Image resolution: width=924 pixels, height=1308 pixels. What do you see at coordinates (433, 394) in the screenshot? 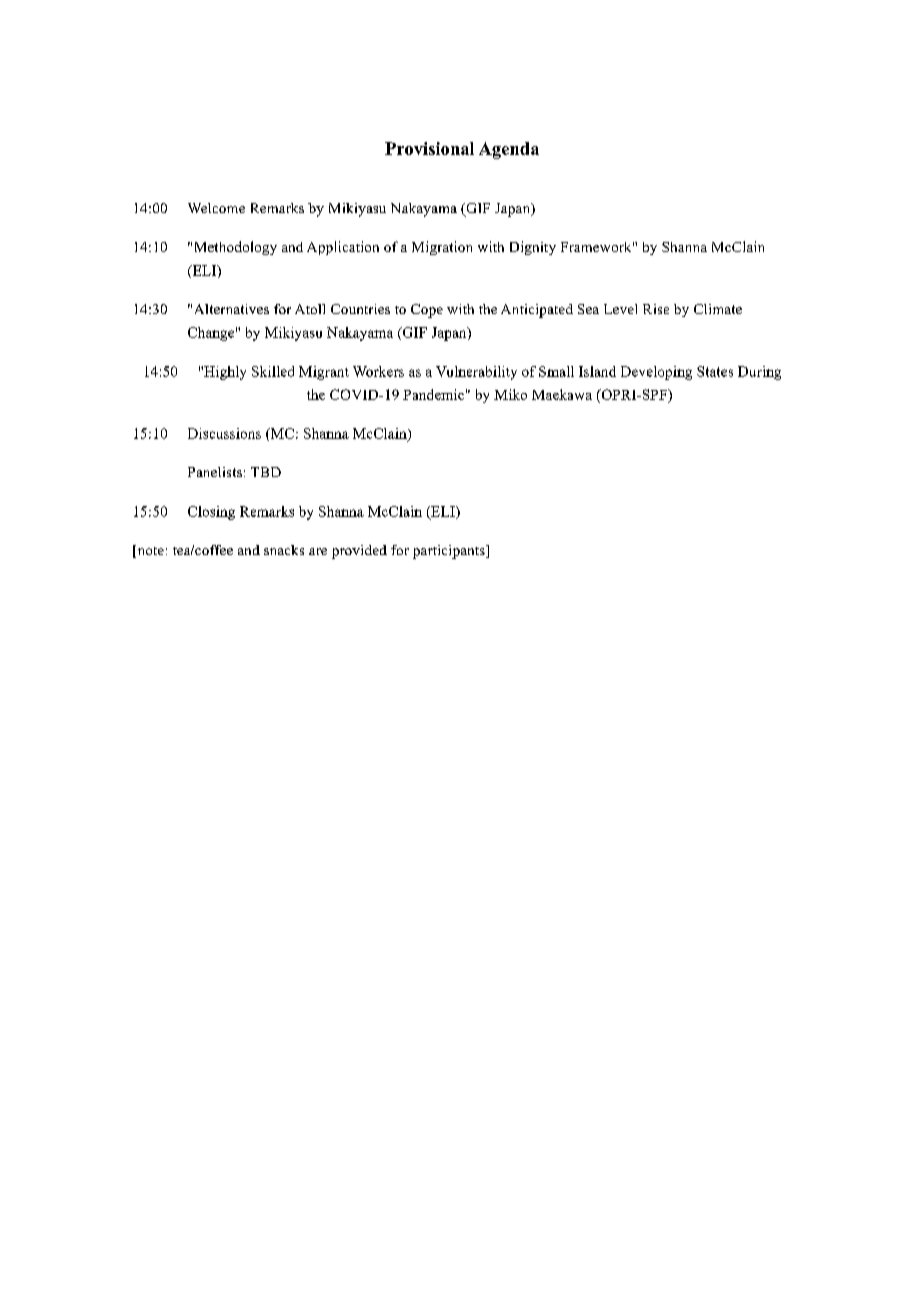
I see `Pandemic` at bounding box center [433, 394].
